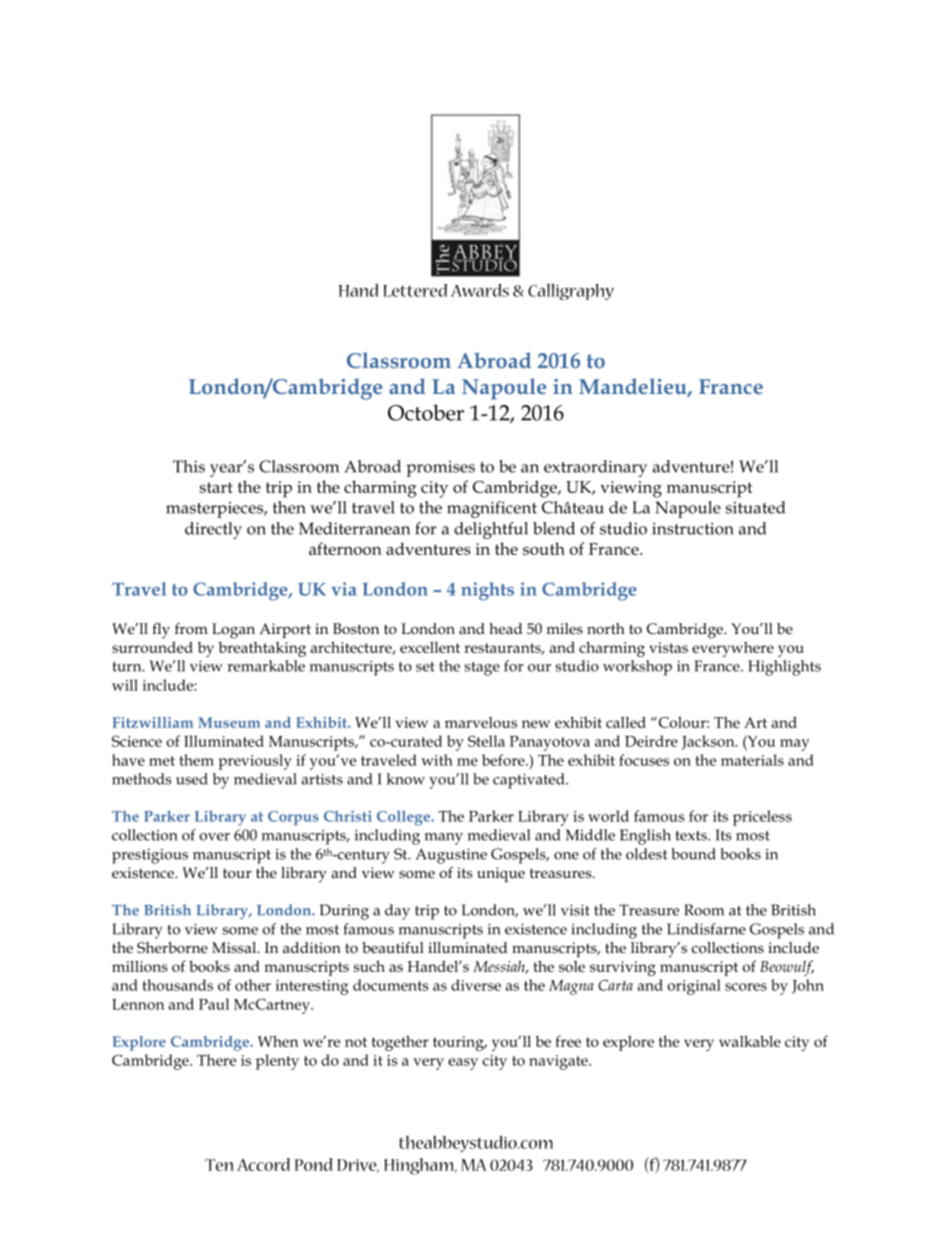 The image size is (952, 1233). I want to click on easy, so click(463, 1064).
